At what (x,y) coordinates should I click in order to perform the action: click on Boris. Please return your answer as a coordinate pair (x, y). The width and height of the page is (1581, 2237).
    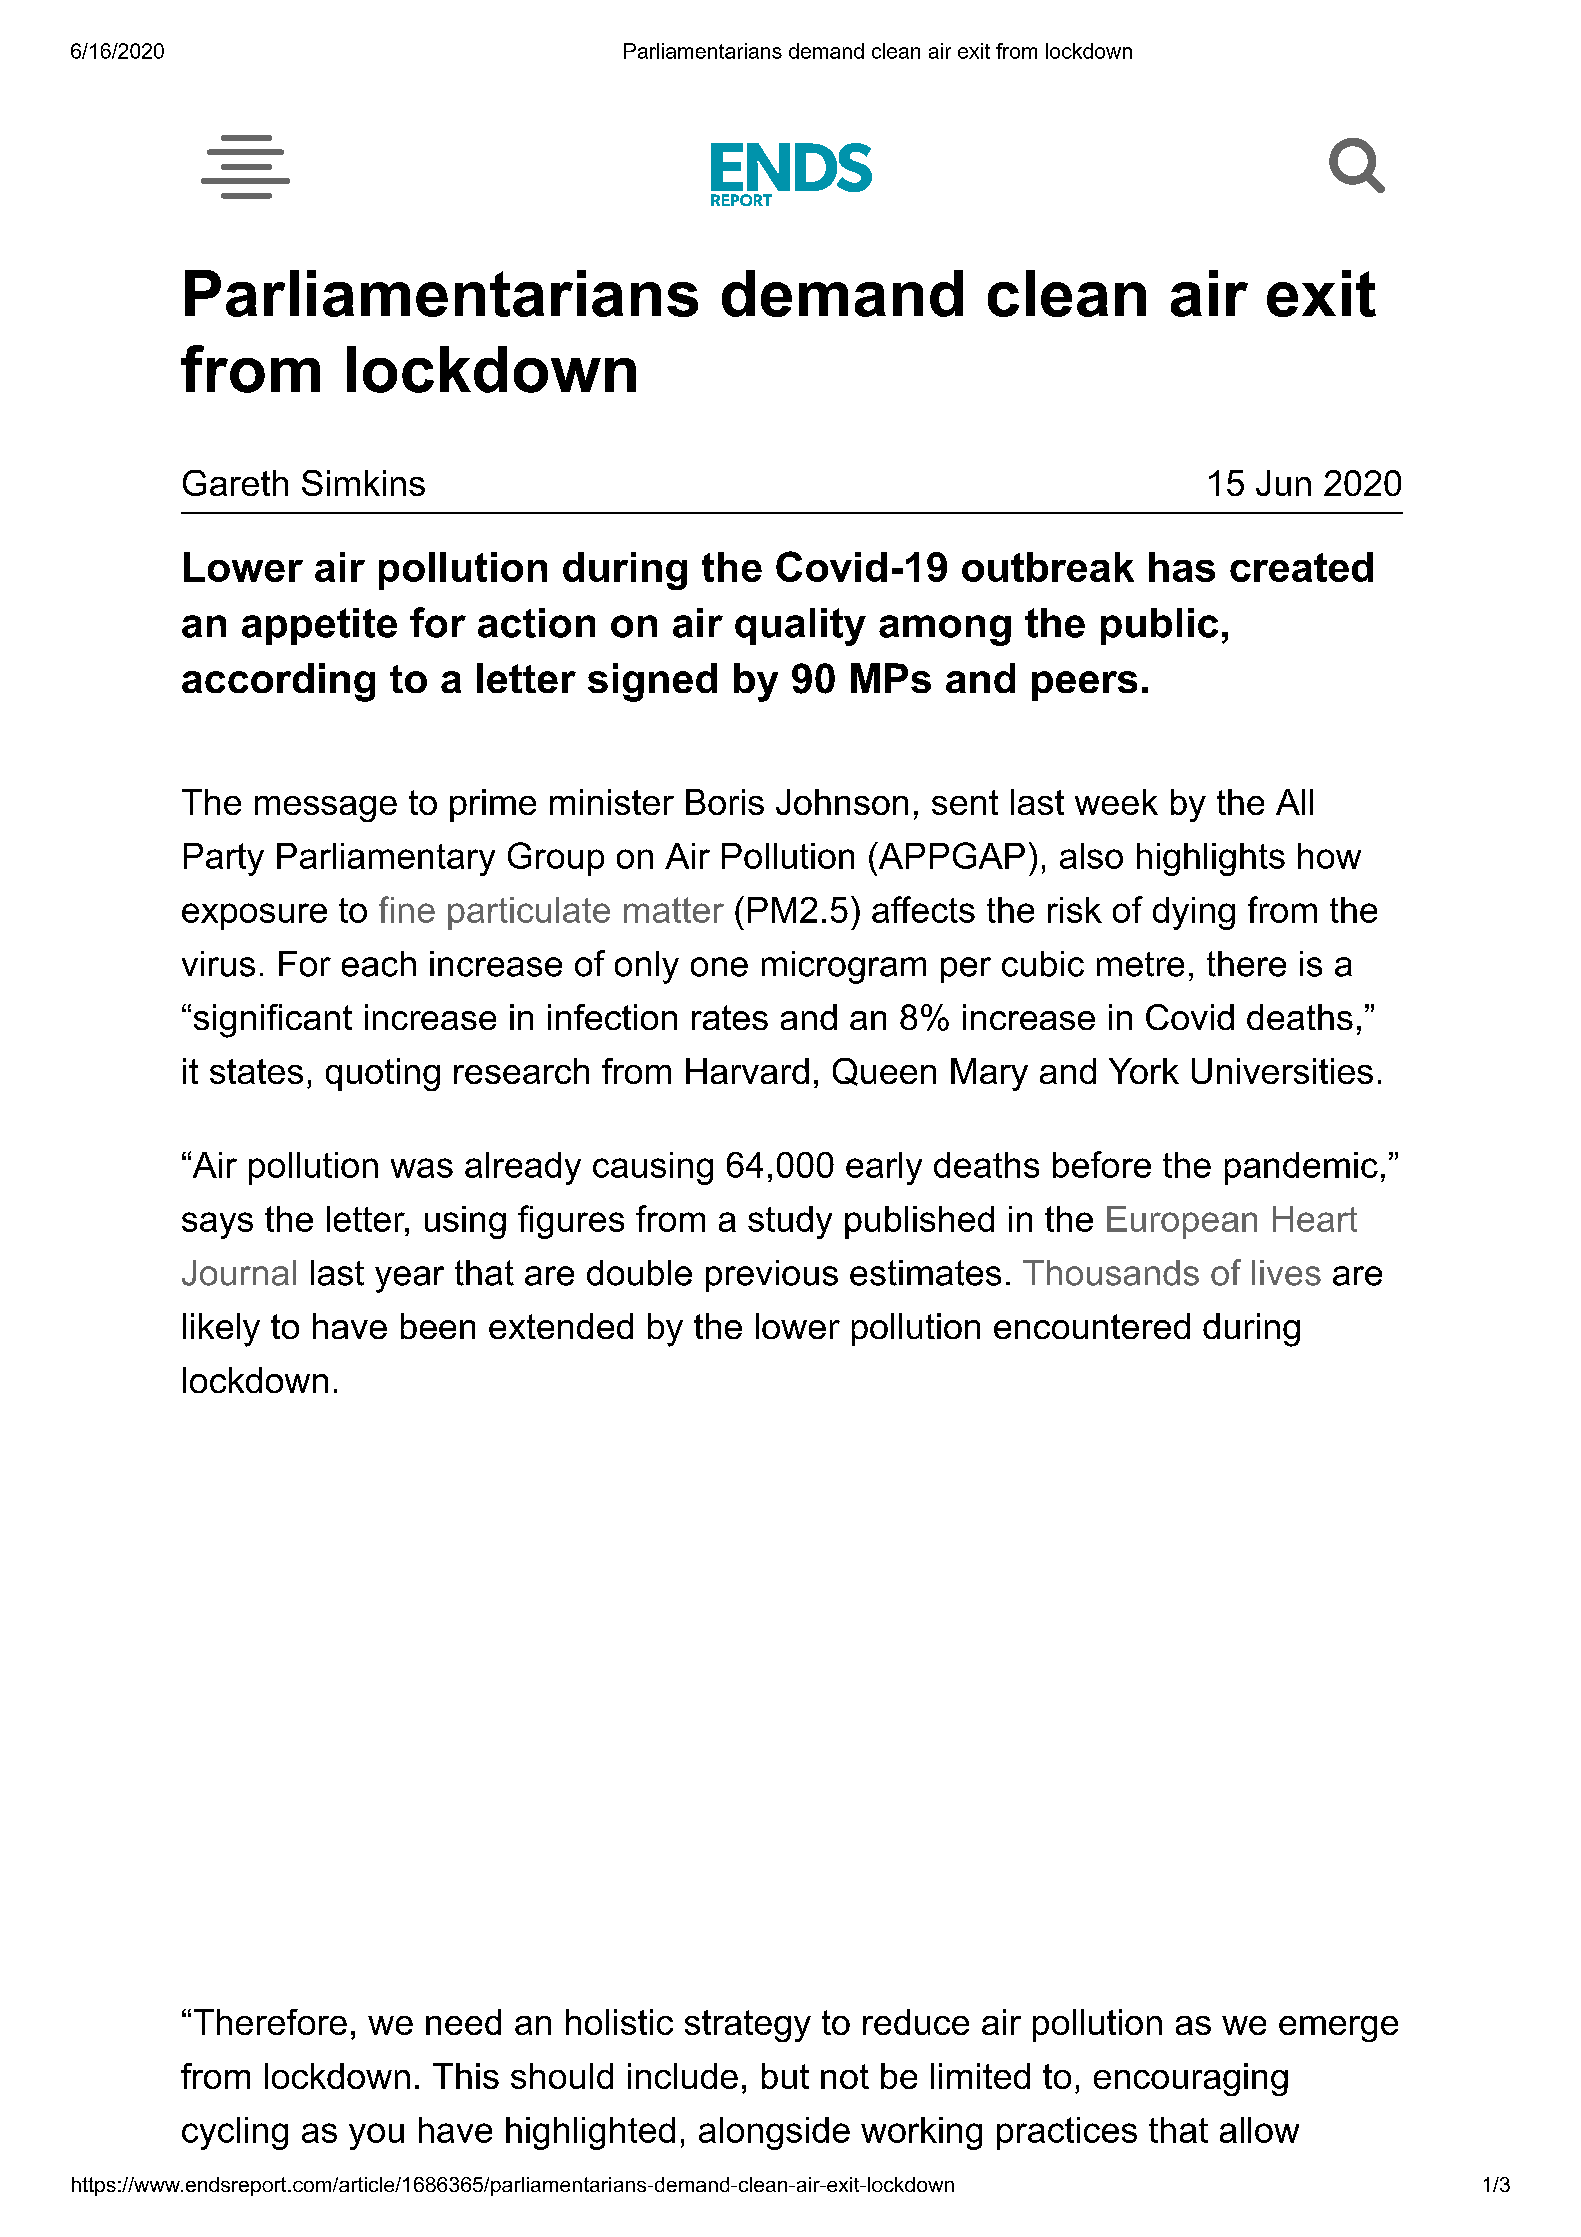
    Looking at the image, I should click on (725, 802).
